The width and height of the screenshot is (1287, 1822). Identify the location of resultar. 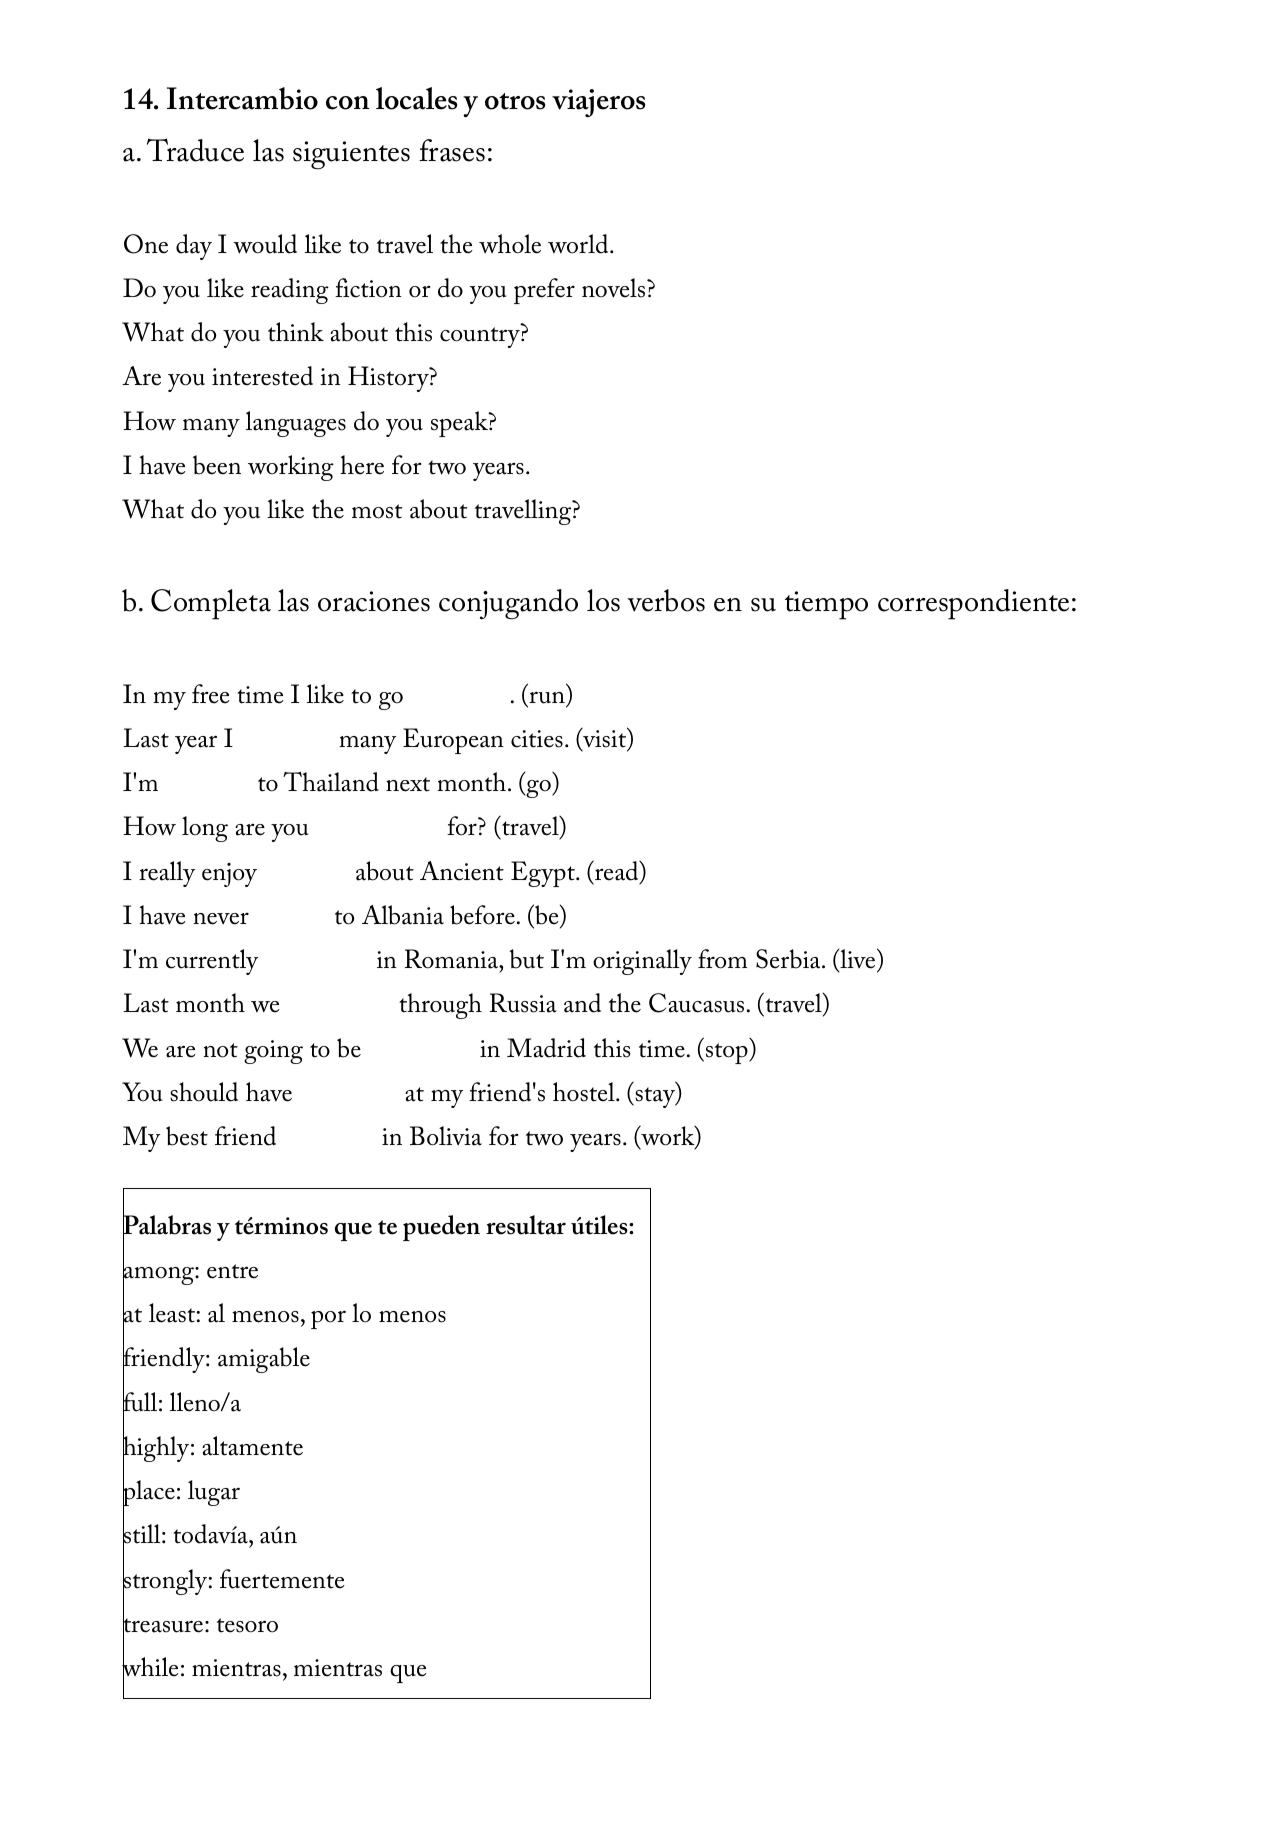
(526, 1225).
